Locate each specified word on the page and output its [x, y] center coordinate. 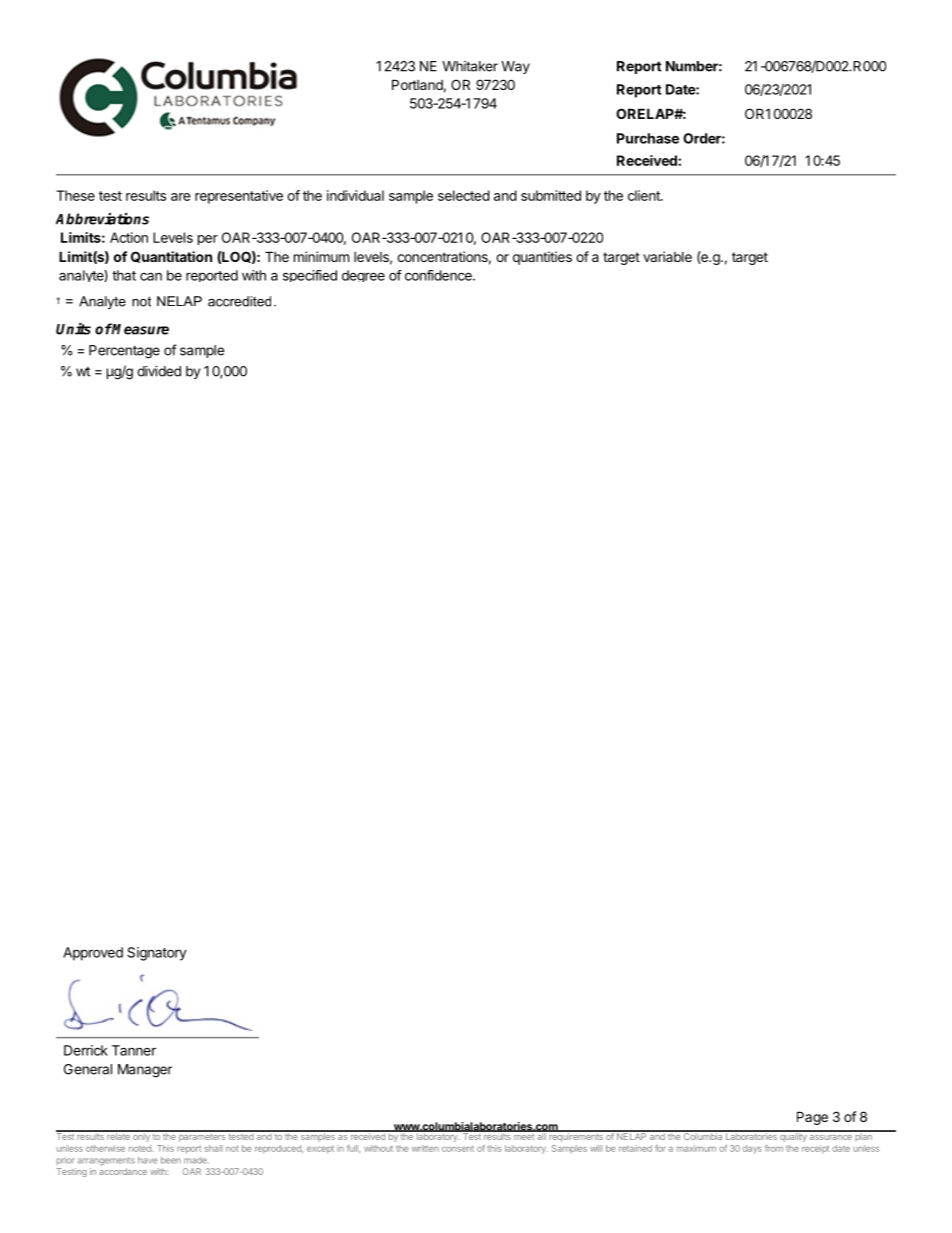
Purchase [648, 138]
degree [363, 276]
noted [141, 1148]
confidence [439, 275]
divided [159, 371]
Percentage [124, 352]
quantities [542, 258]
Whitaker [470, 66]
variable [667, 256]
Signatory [157, 954]
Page [812, 1118]
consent [458, 1149]
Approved [93, 954]
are [180, 197]
